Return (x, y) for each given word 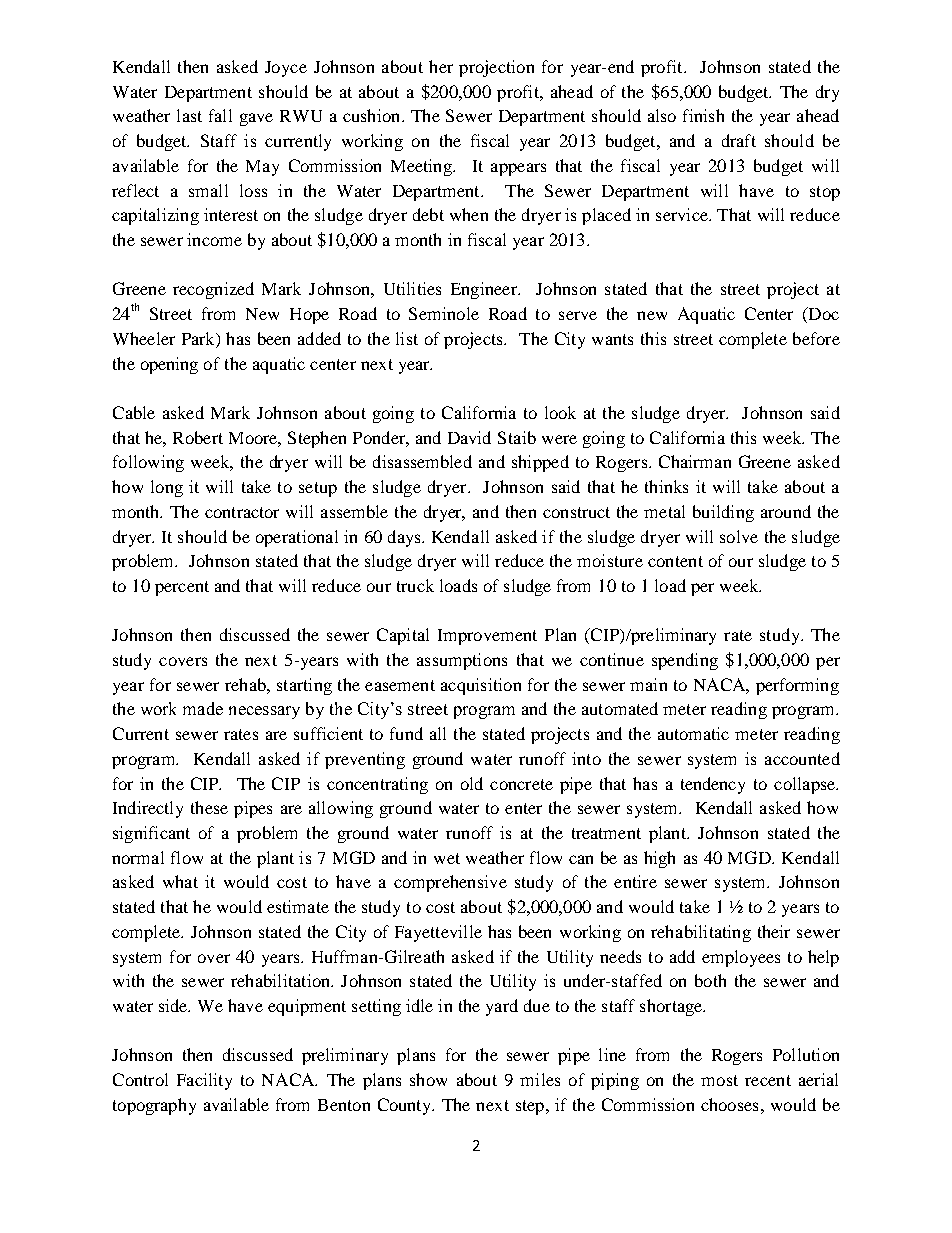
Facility (204, 1081)
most (719, 1080)
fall (220, 115)
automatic (693, 733)
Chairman (695, 461)
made (203, 708)
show (428, 1079)
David (469, 437)
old (472, 783)
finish (703, 115)
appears (518, 169)
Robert (198, 437)
